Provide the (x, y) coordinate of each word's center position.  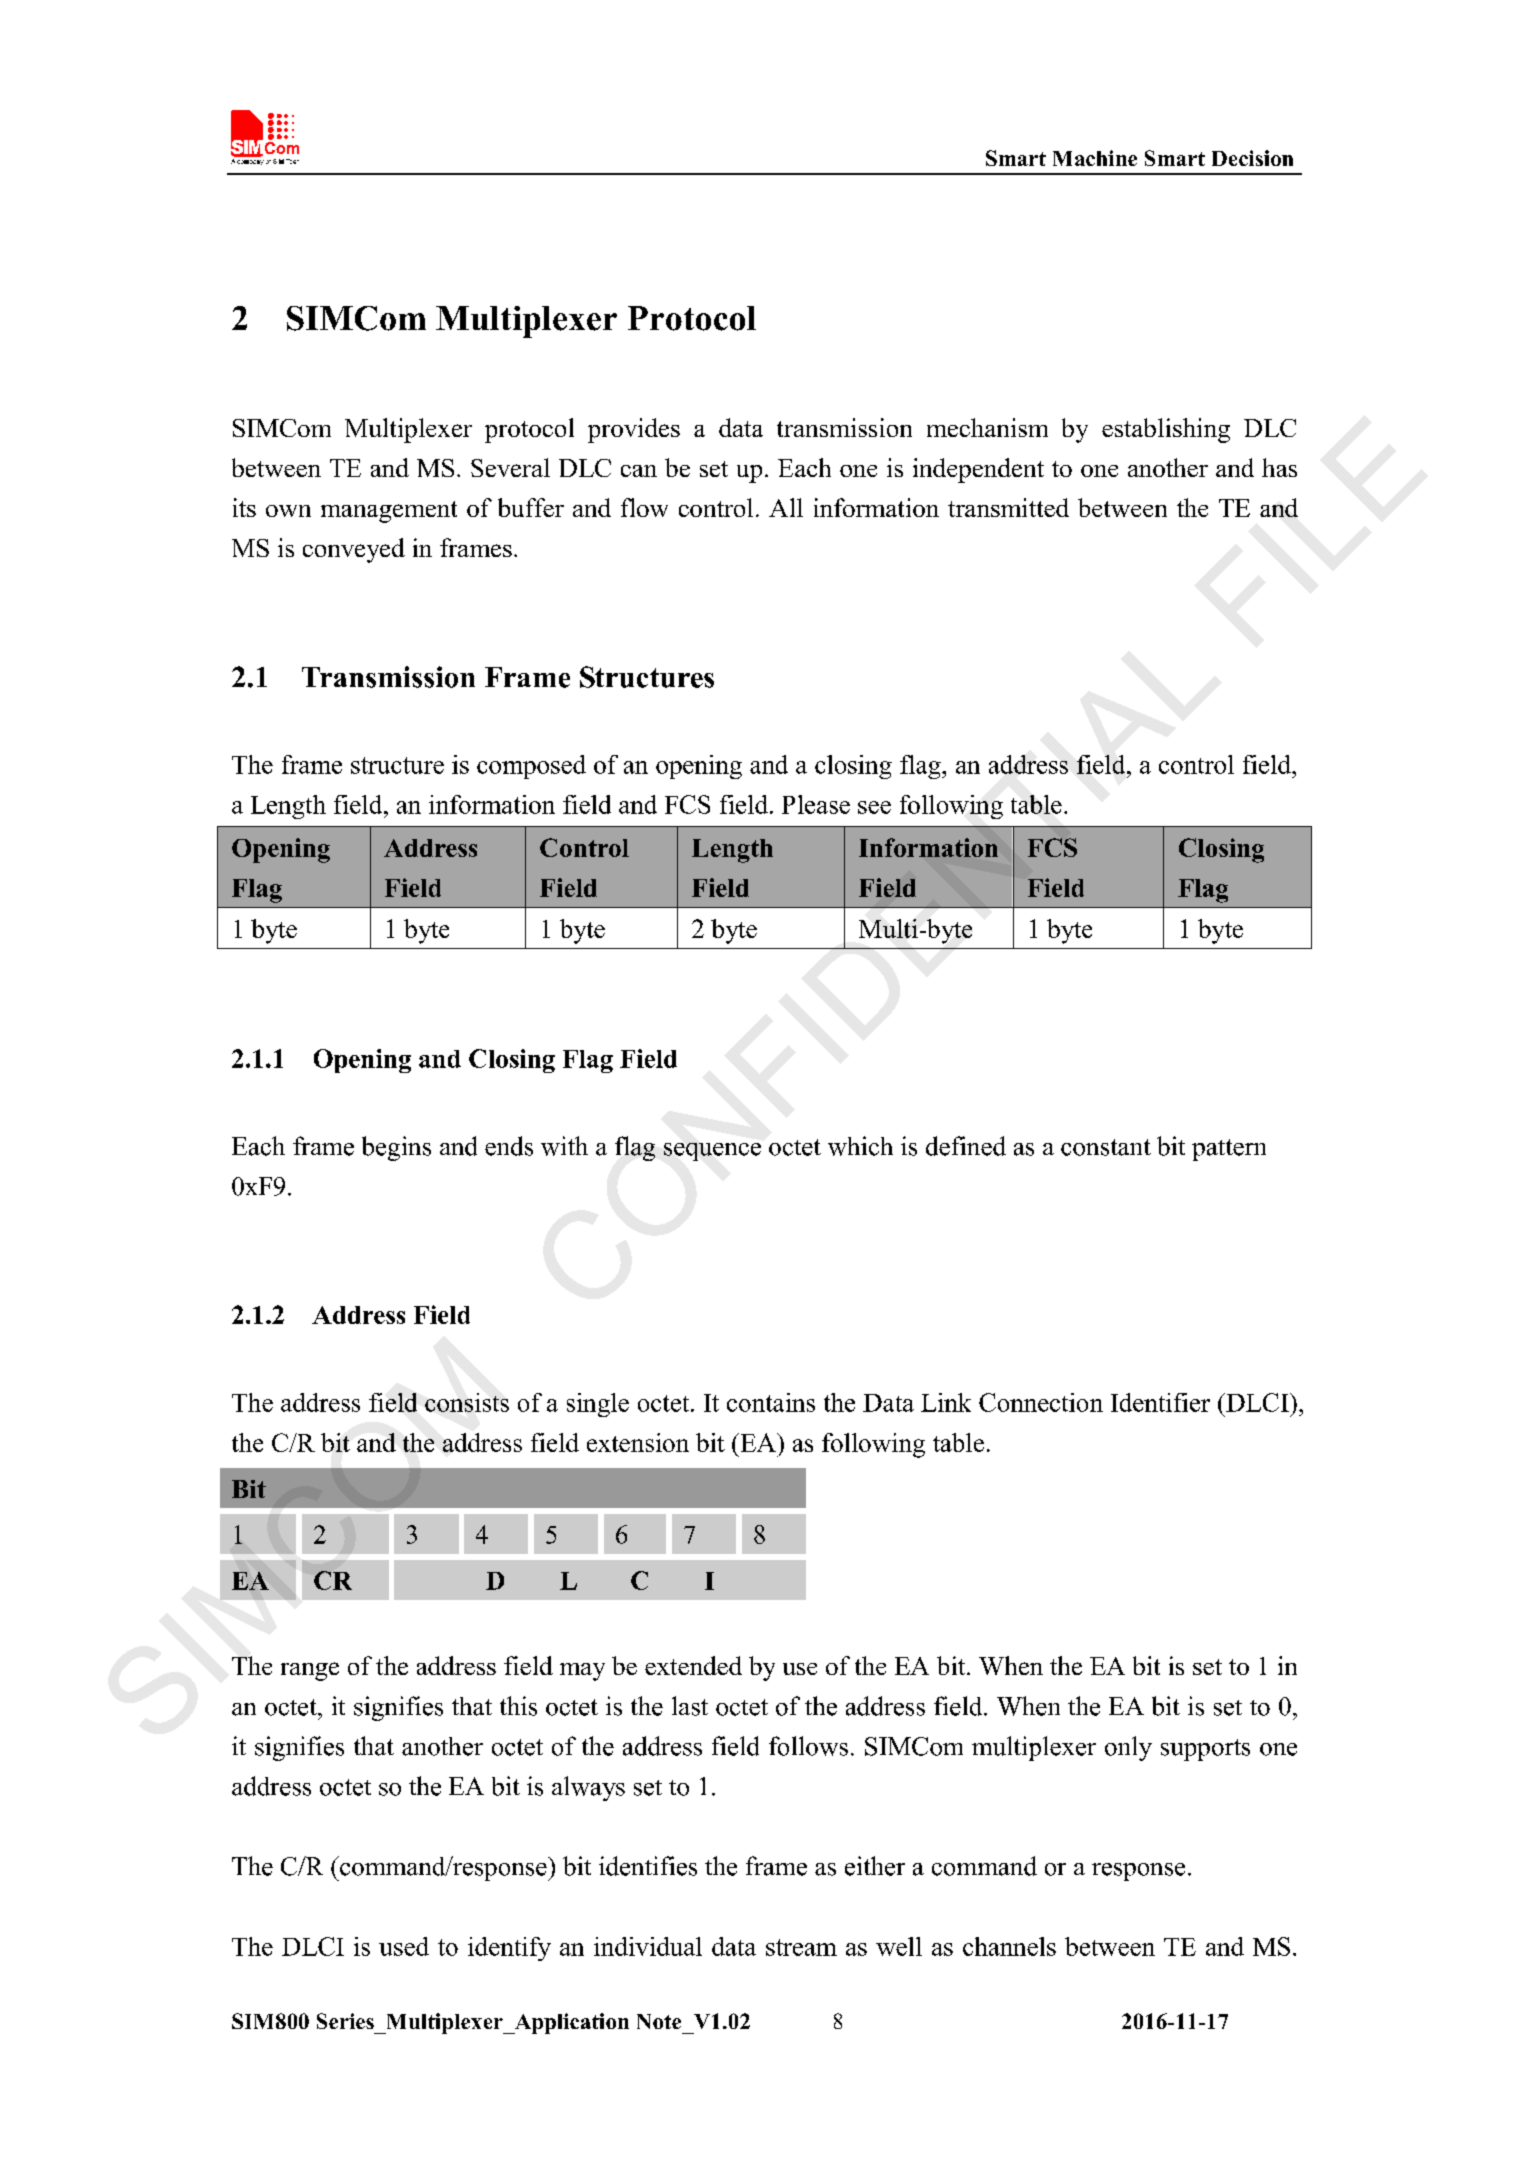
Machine (1095, 158)
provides (634, 430)
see (874, 807)
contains (771, 1402)
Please (816, 804)
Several (510, 467)
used (404, 1946)
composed (531, 767)
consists (467, 1402)
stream (801, 1947)
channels (1009, 1946)
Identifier (1160, 1402)
